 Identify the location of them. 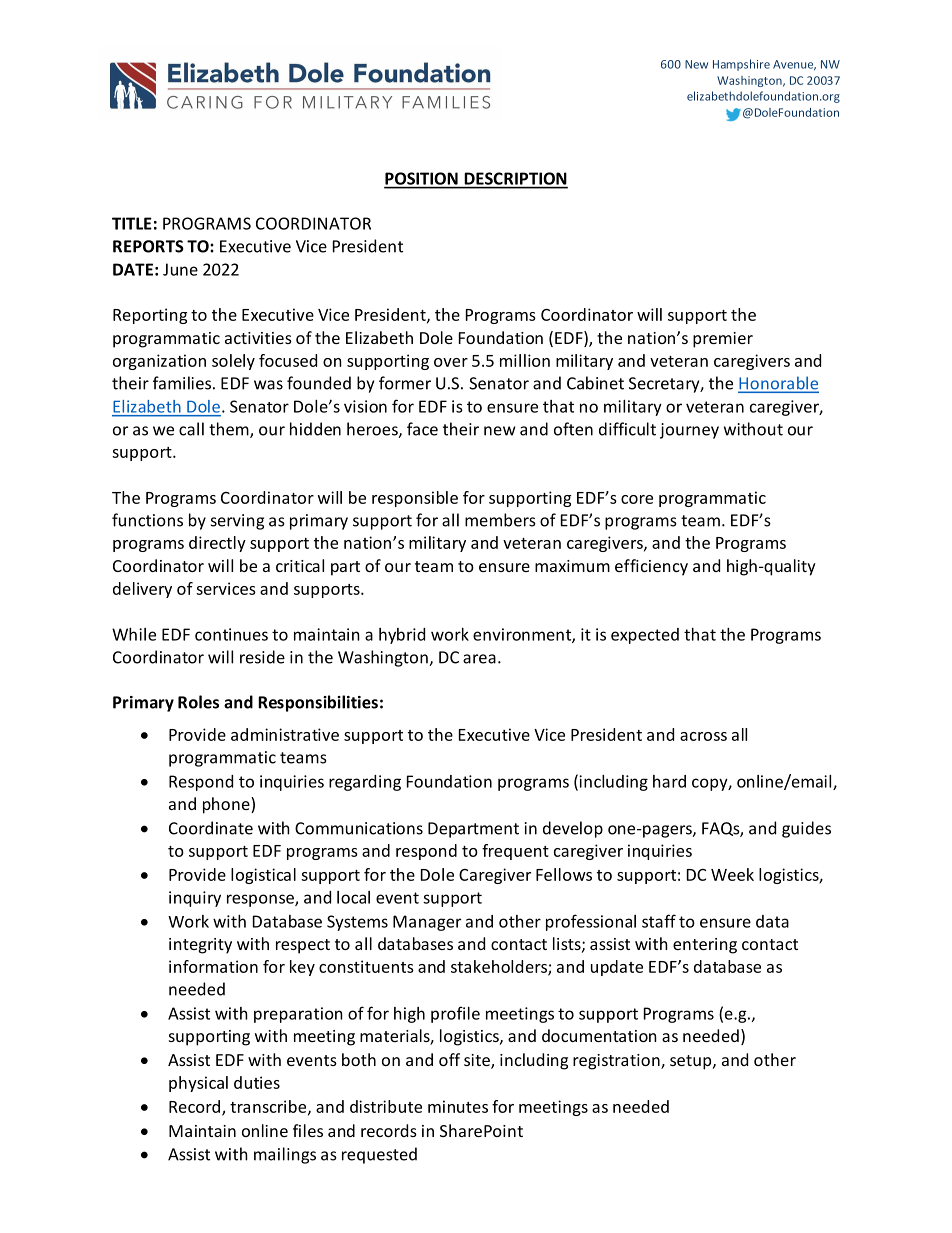
(230, 430).
